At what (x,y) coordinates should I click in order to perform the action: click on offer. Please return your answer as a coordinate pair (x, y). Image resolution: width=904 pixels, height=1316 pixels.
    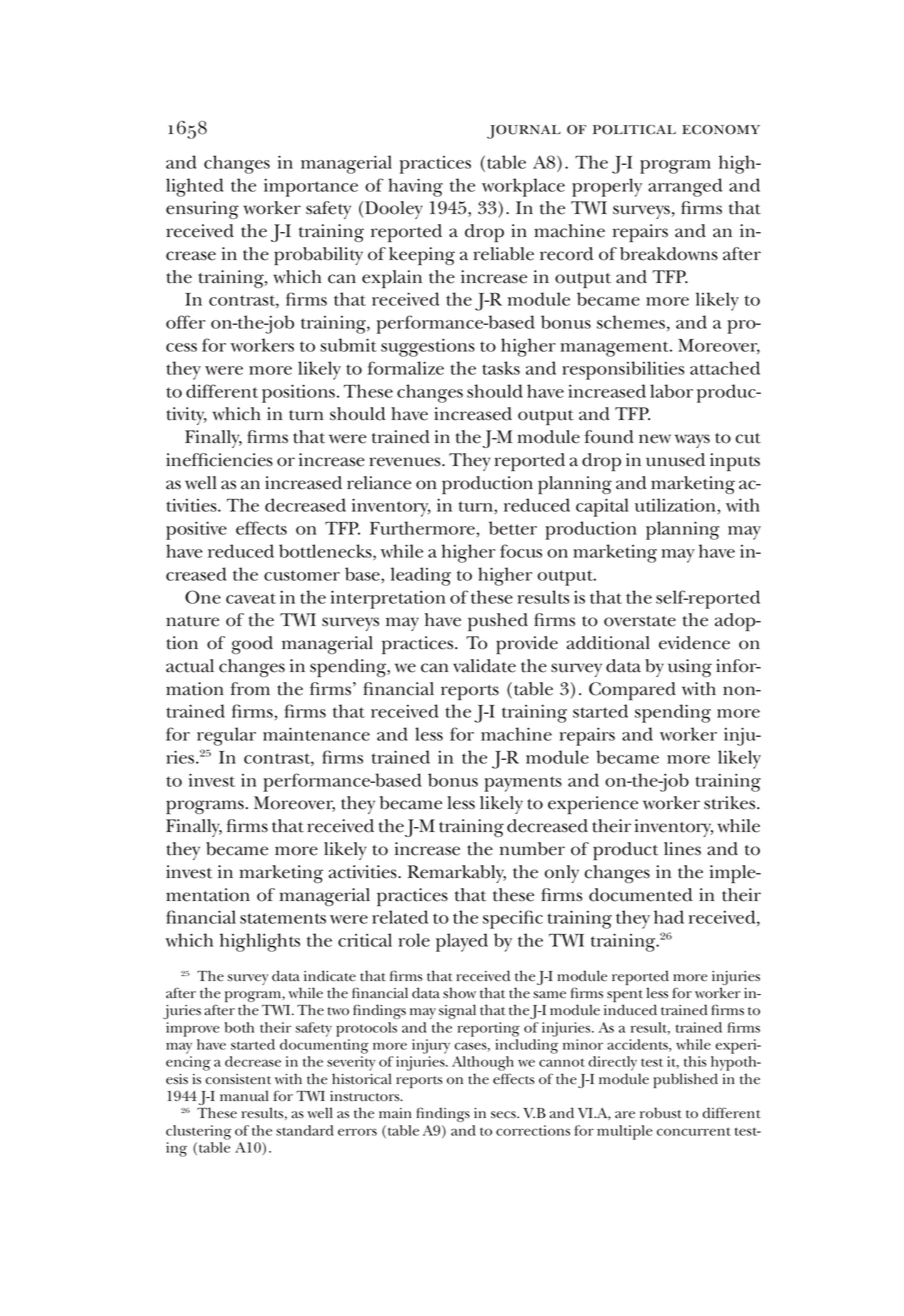
    Looking at the image, I should click on (185, 322).
